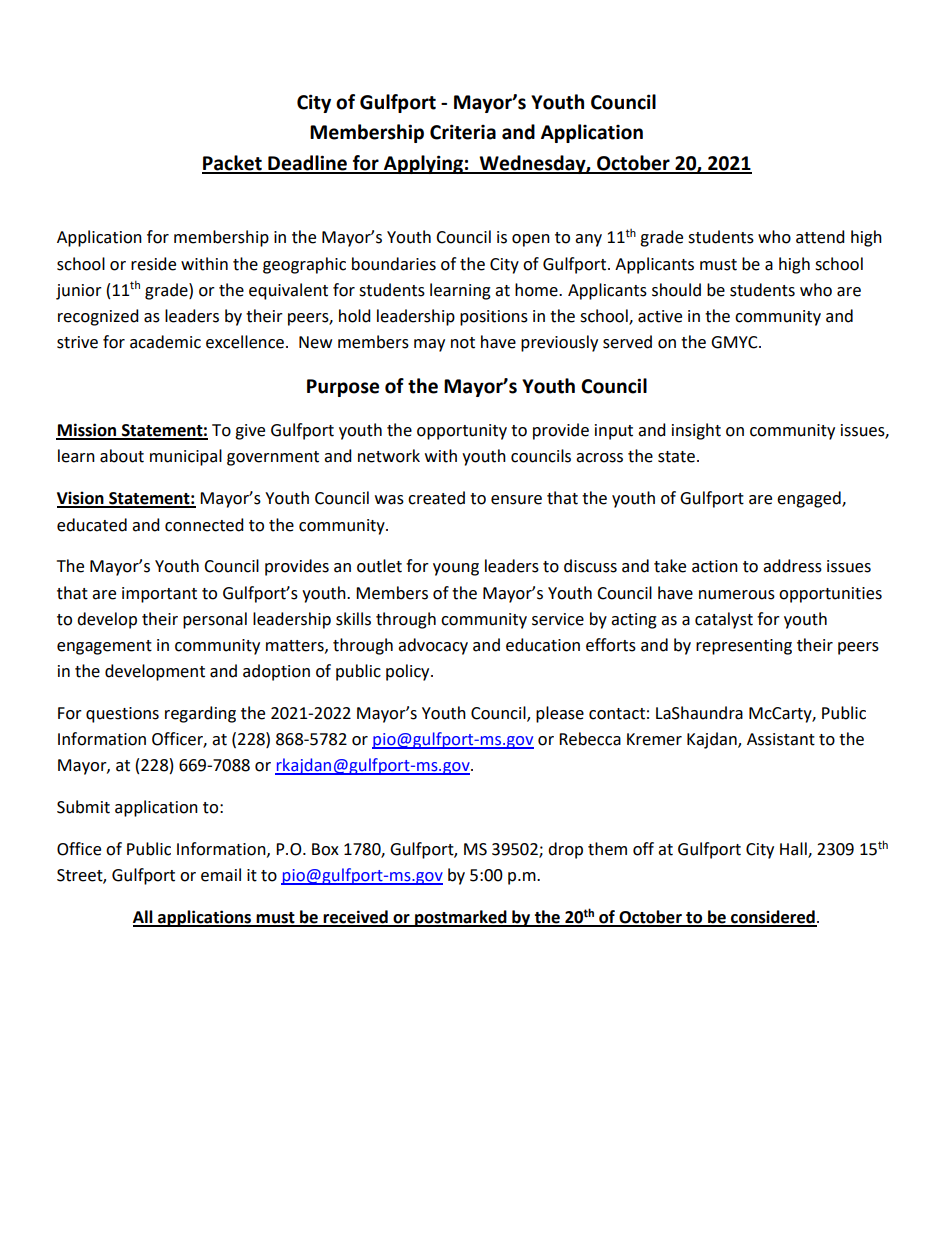  What do you see at coordinates (433, 646) in the page?
I see `advocacy` at bounding box center [433, 646].
